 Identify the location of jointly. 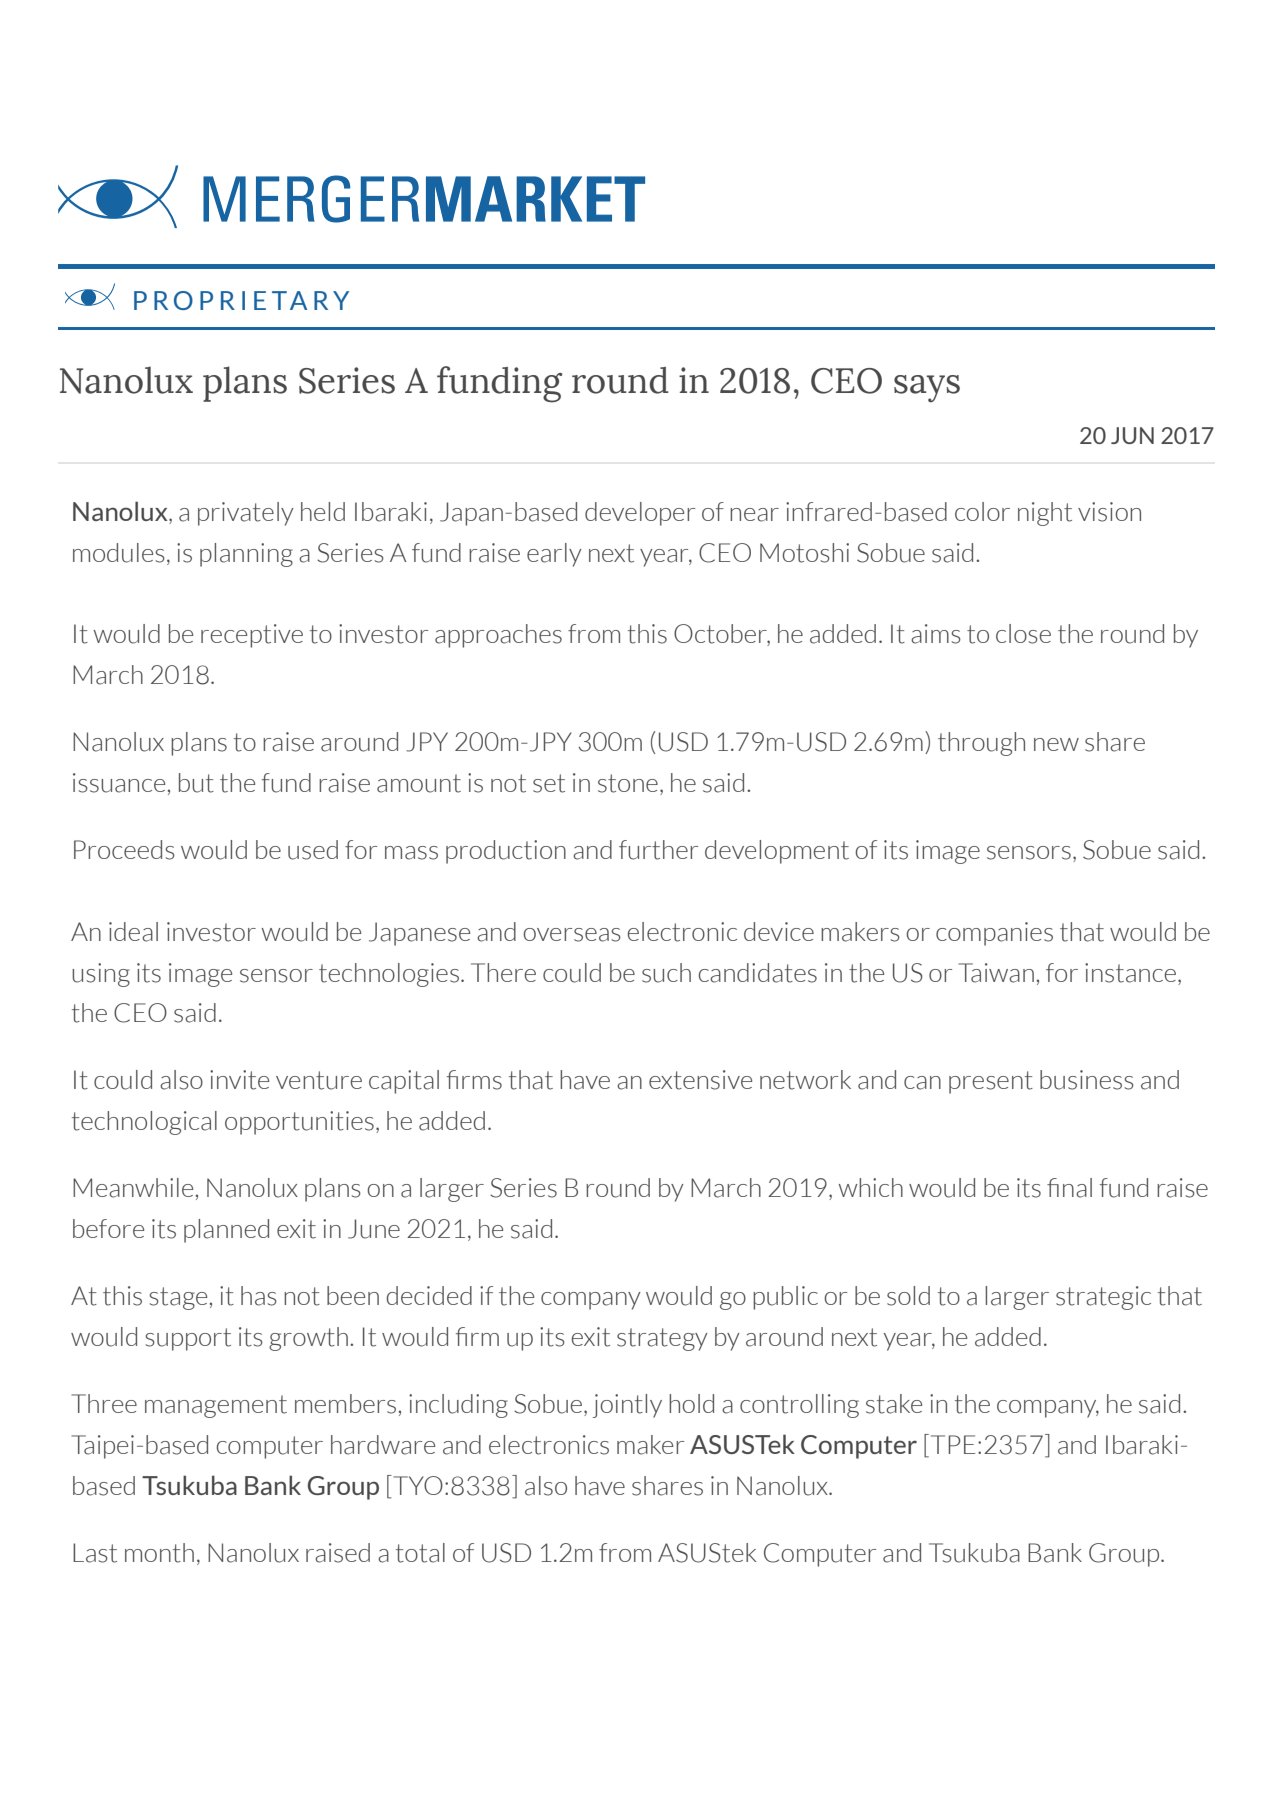
(627, 1406).
